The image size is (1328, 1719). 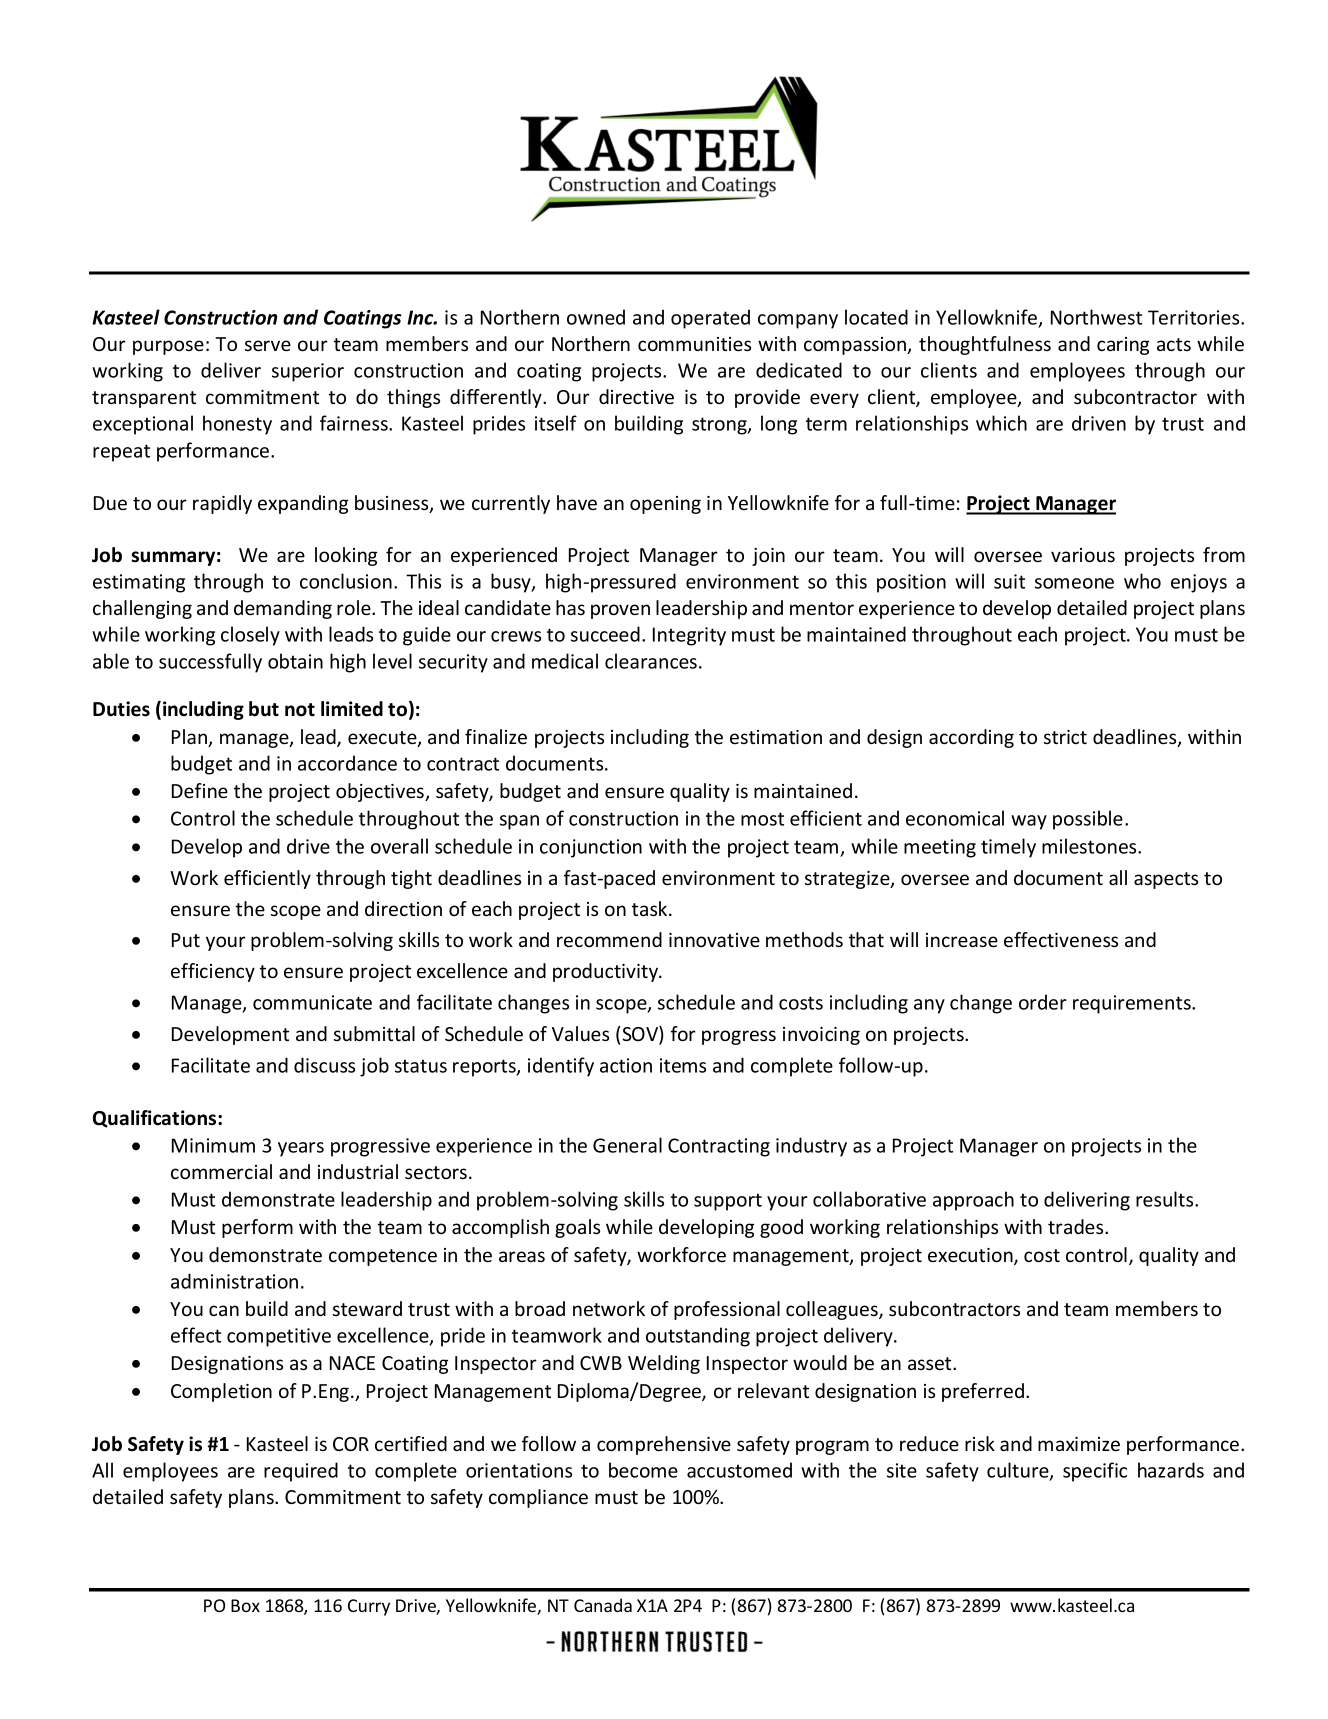 I want to click on communities, so click(x=694, y=344).
